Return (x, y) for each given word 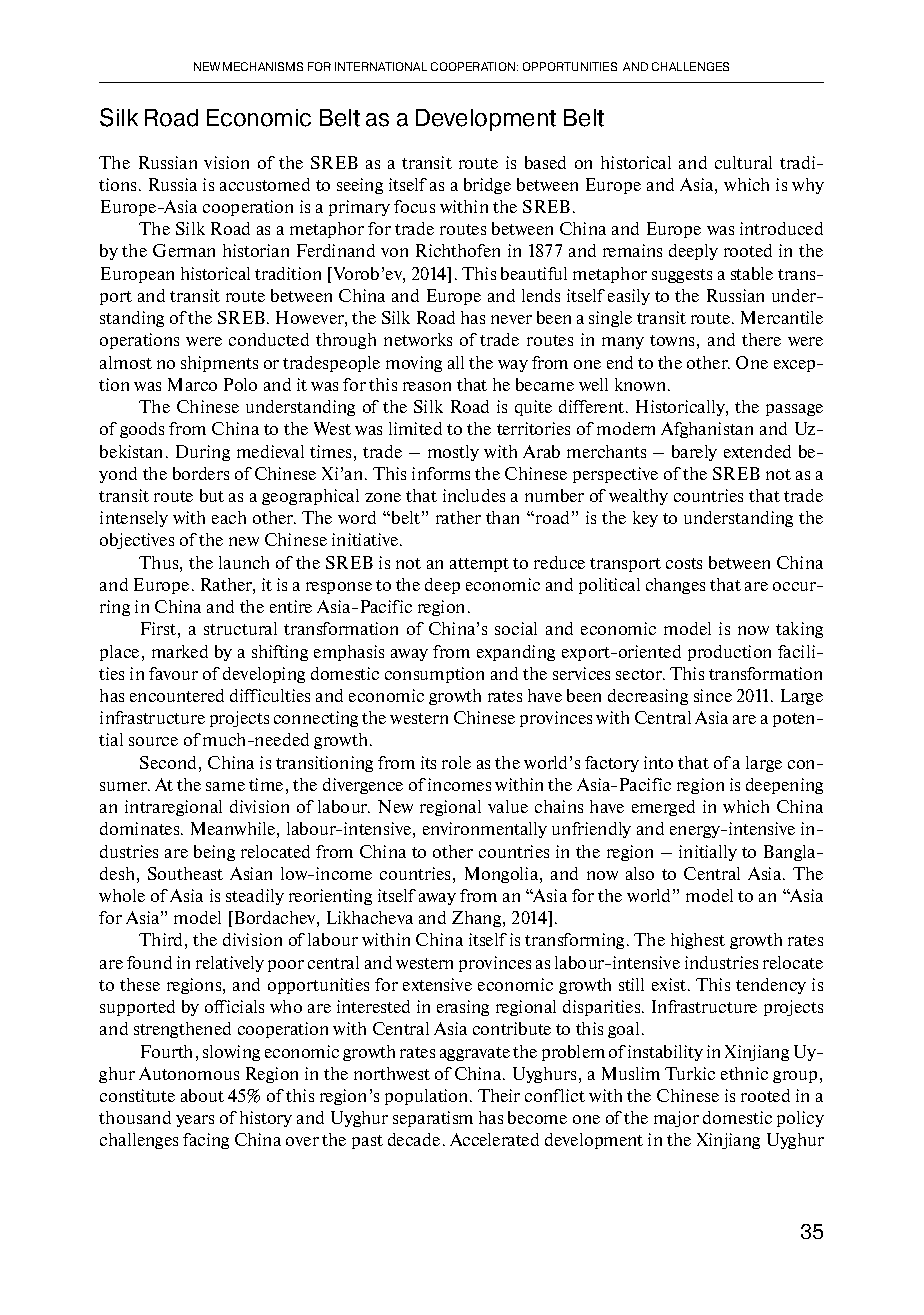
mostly (453, 453)
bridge (487, 186)
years (195, 1121)
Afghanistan (707, 430)
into (658, 762)
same (225, 786)
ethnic (744, 1073)
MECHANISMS (263, 66)
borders (201, 473)
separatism (433, 1119)
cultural (743, 162)
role (456, 762)
